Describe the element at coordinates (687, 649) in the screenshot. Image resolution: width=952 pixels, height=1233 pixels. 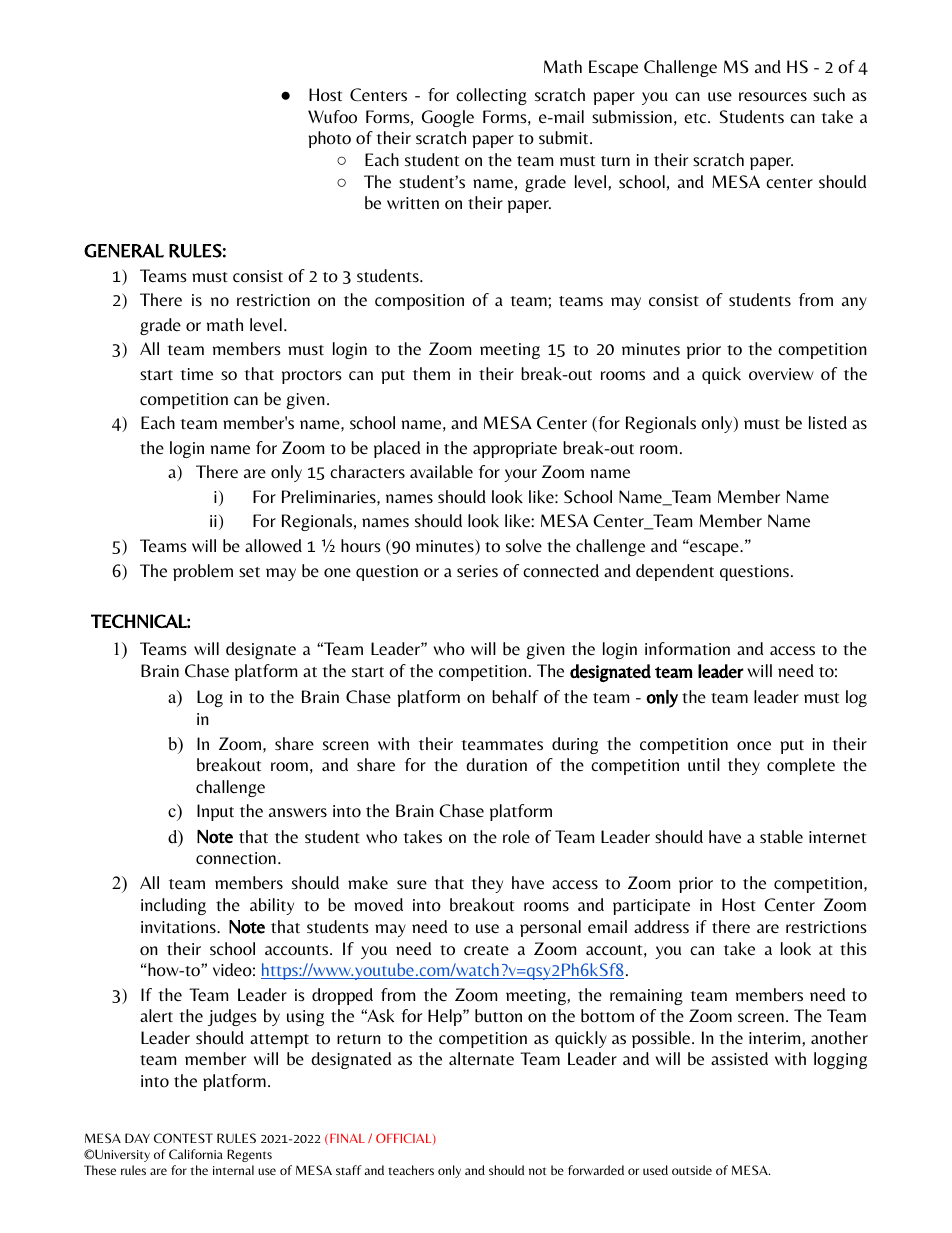
I see `information` at that location.
